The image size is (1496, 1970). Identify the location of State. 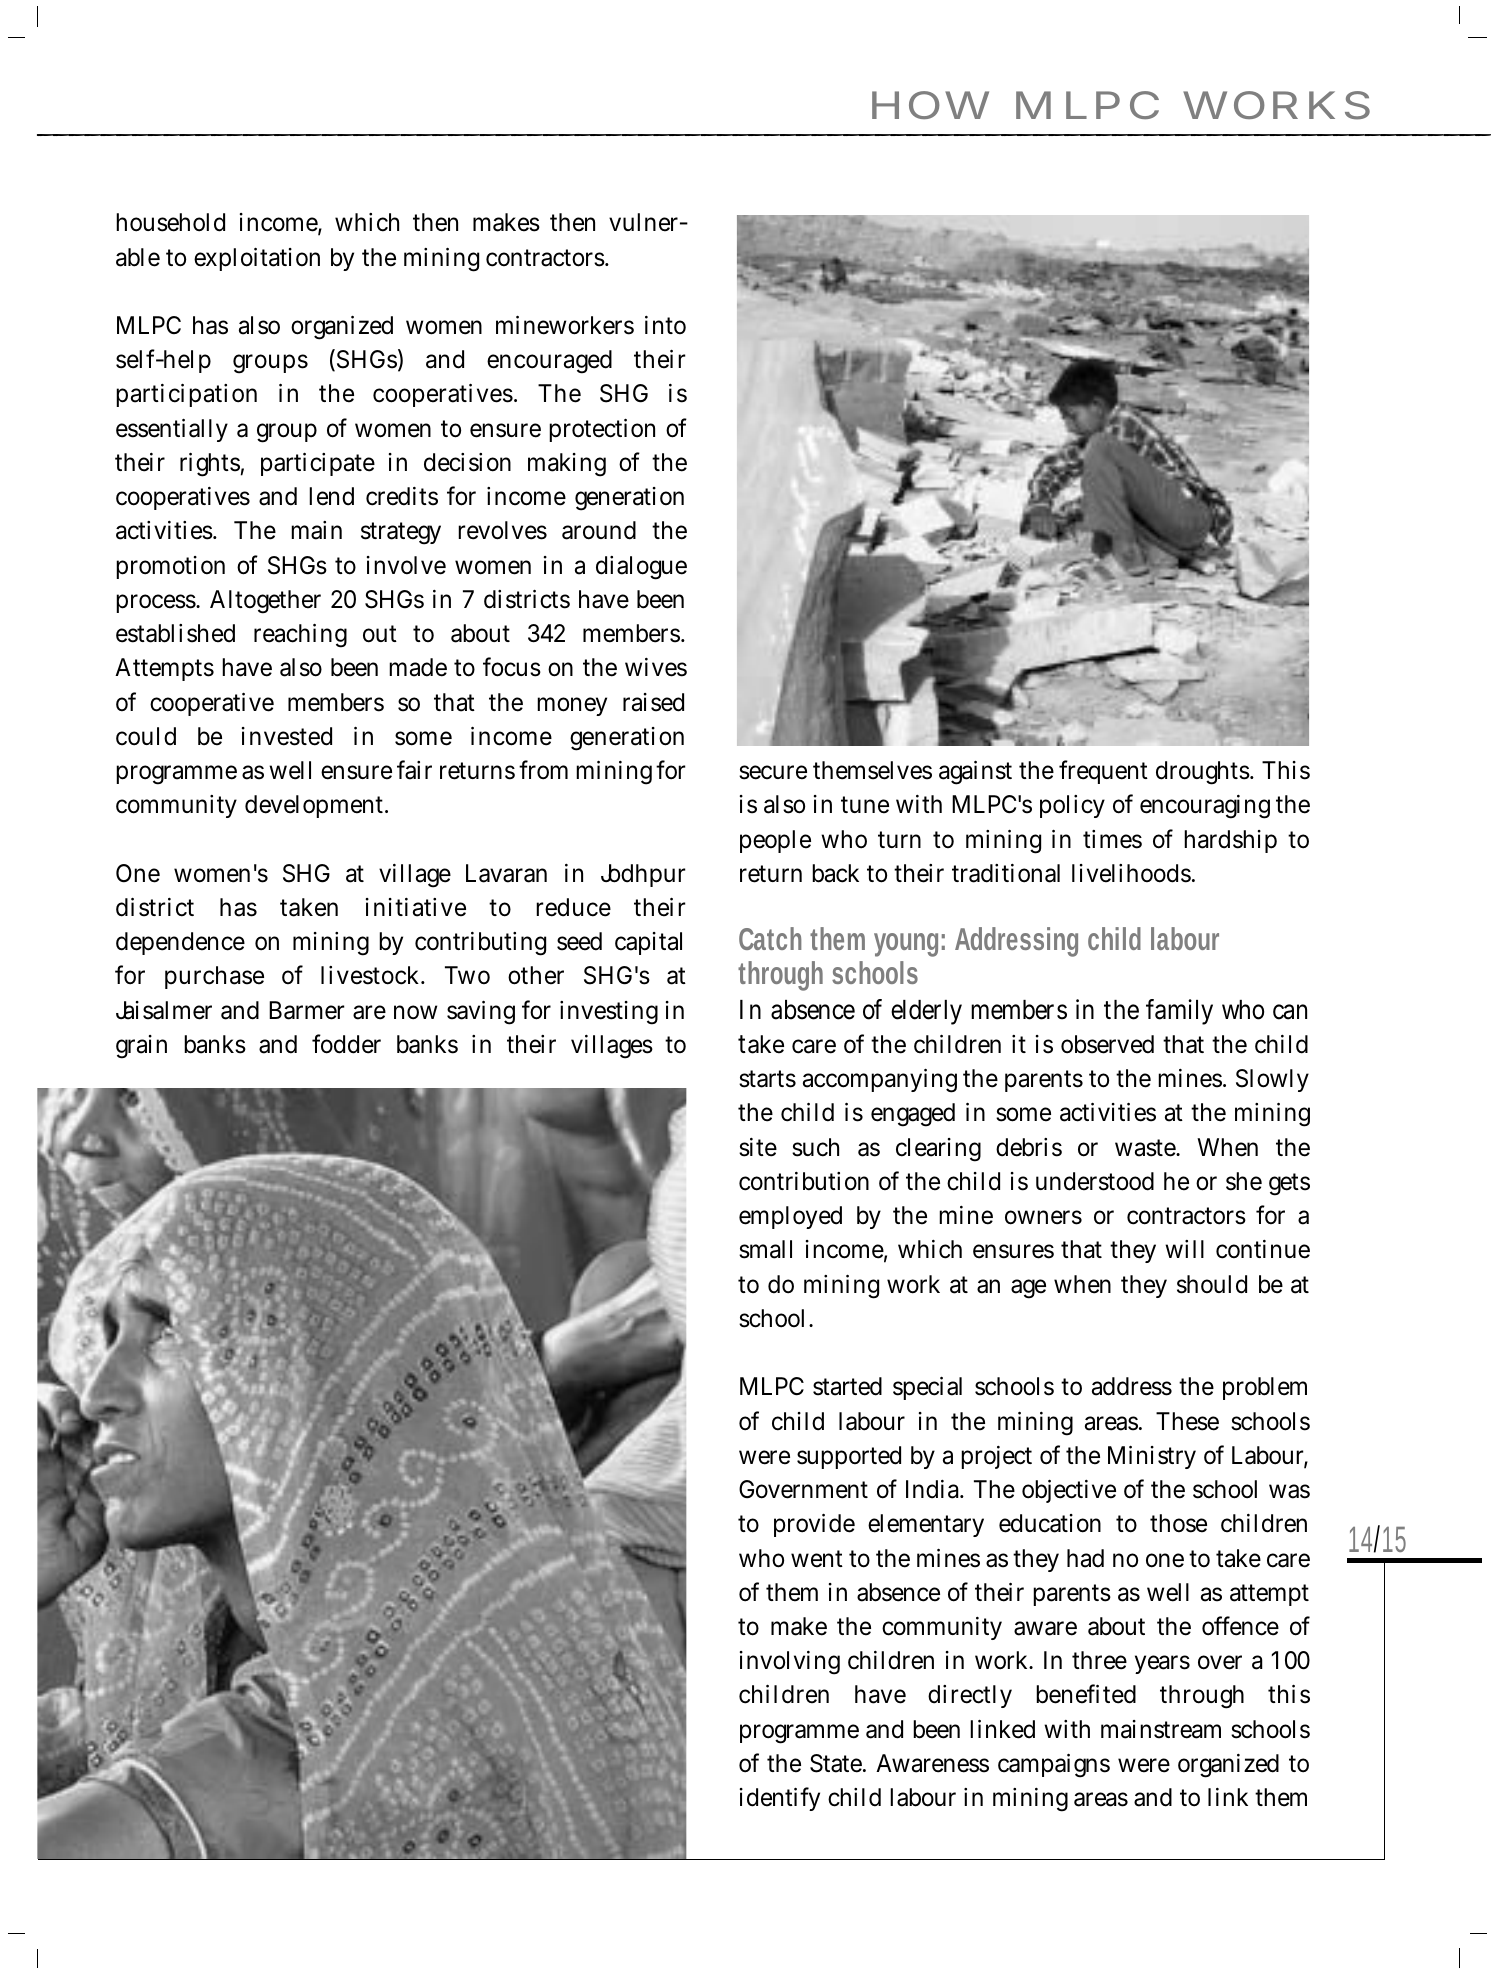
(837, 1763).
